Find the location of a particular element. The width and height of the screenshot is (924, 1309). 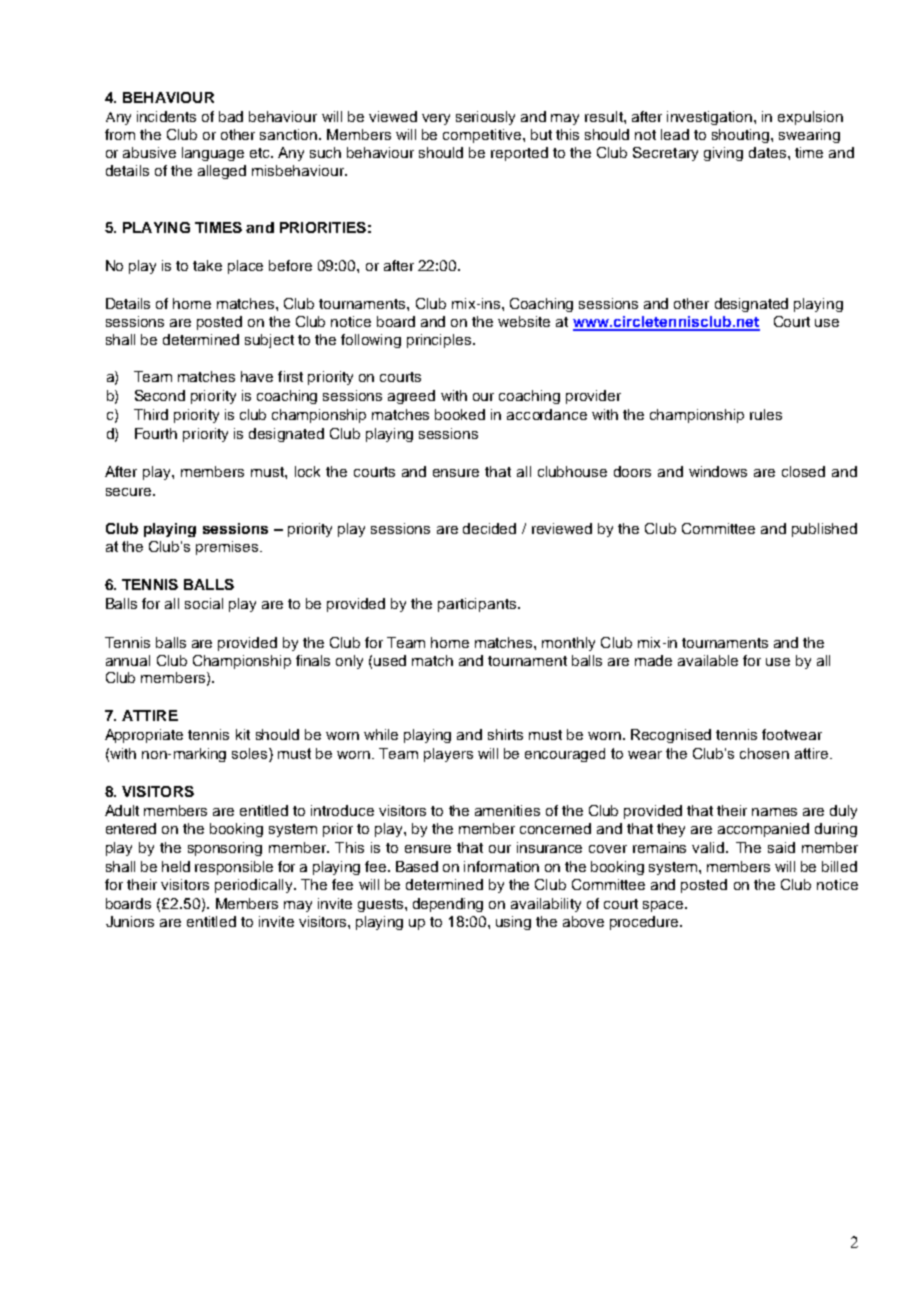

language is located at coordinates (213, 154).
